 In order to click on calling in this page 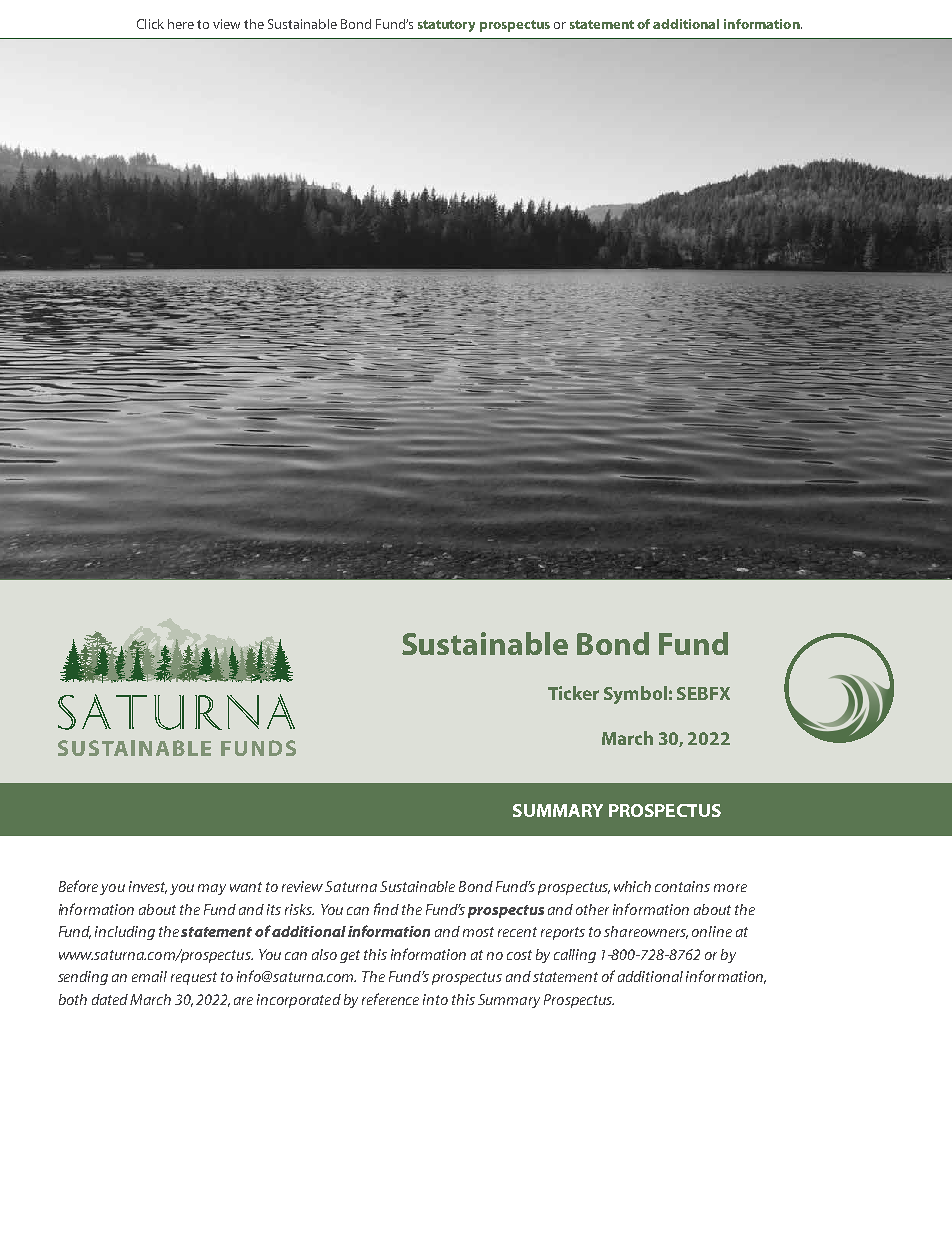, I will do `click(575, 956)`.
